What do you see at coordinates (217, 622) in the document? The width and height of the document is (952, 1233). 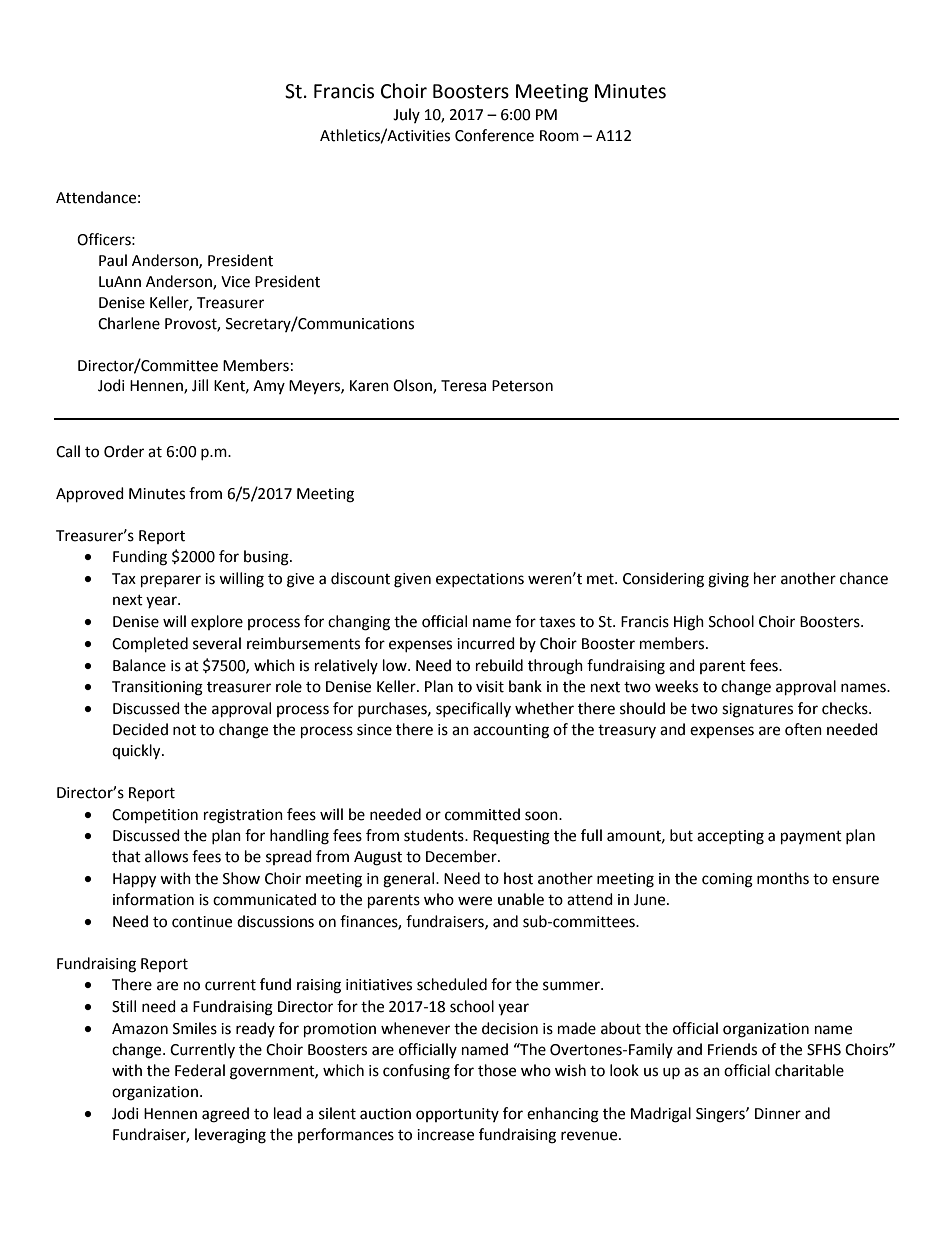 I see `explore` at bounding box center [217, 622].
